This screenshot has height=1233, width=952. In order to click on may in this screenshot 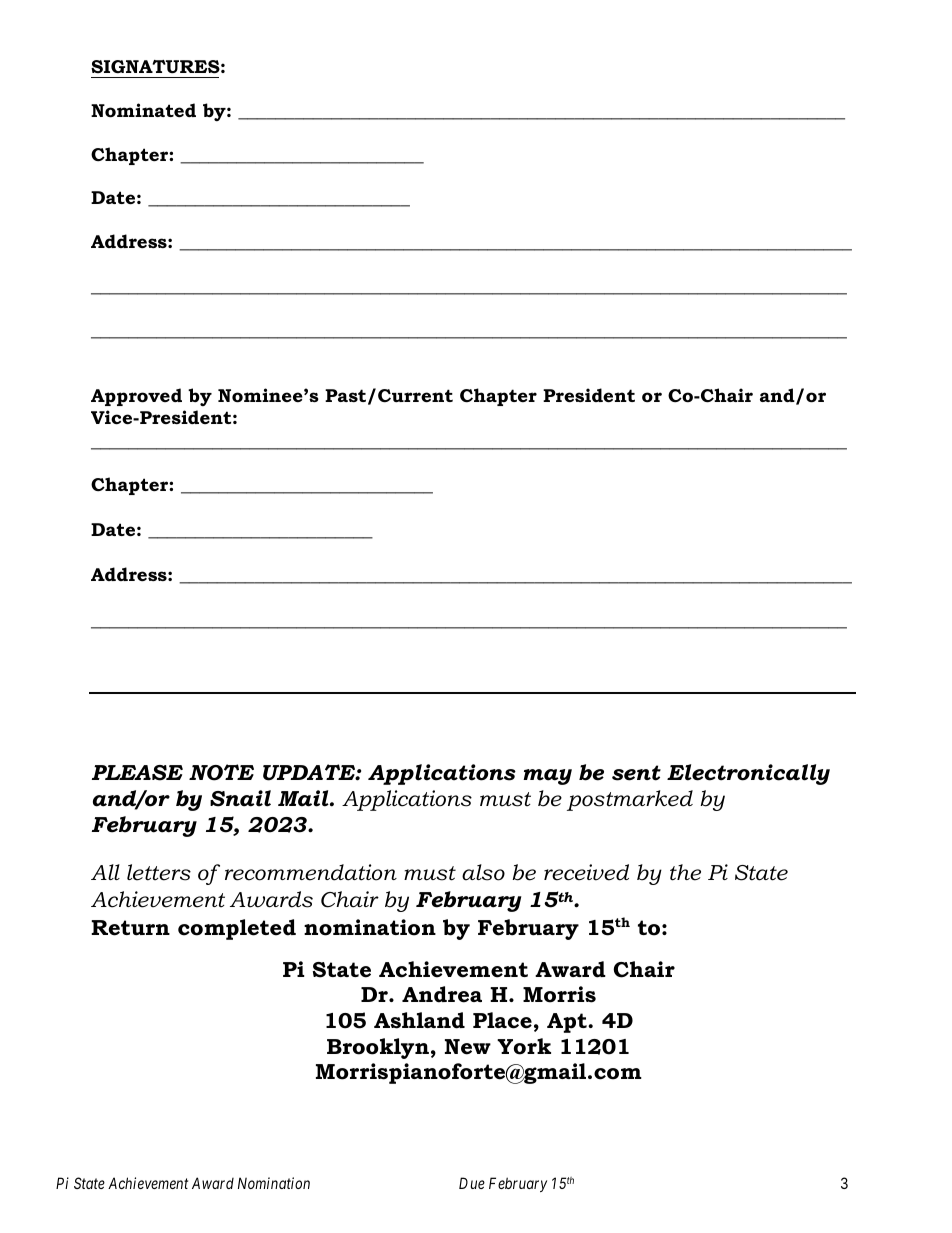, I will do `click(547, 777)`.
